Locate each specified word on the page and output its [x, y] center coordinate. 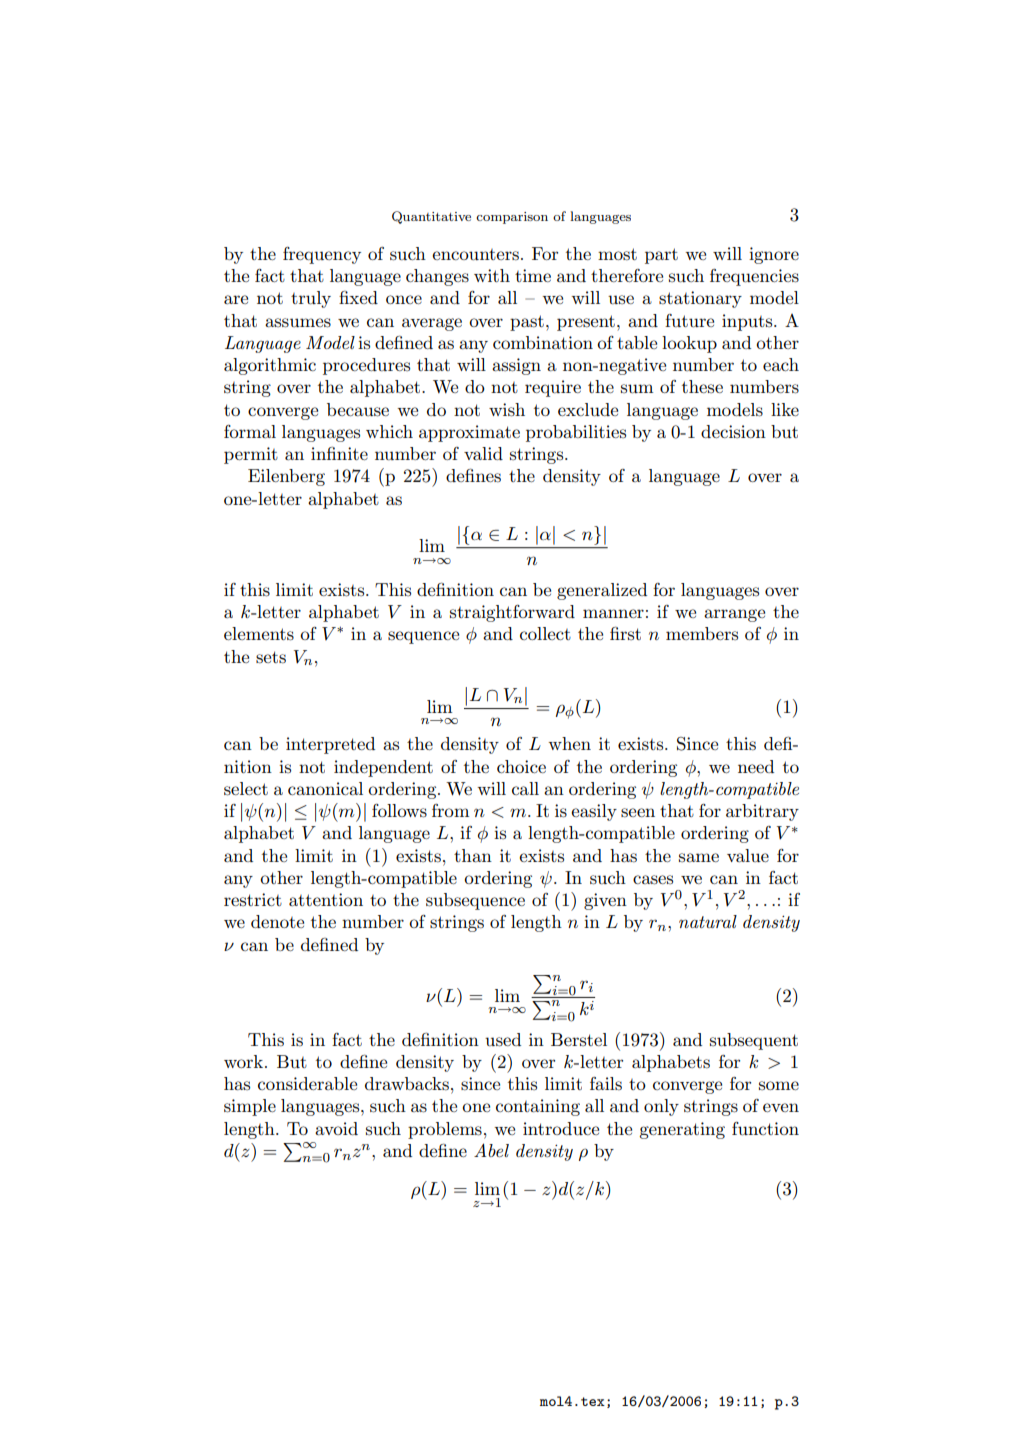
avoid [336, 1128]
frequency [322, 255]
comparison [512, 218]
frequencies [754, 277]
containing [538, 1107]
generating [682, 1130]
